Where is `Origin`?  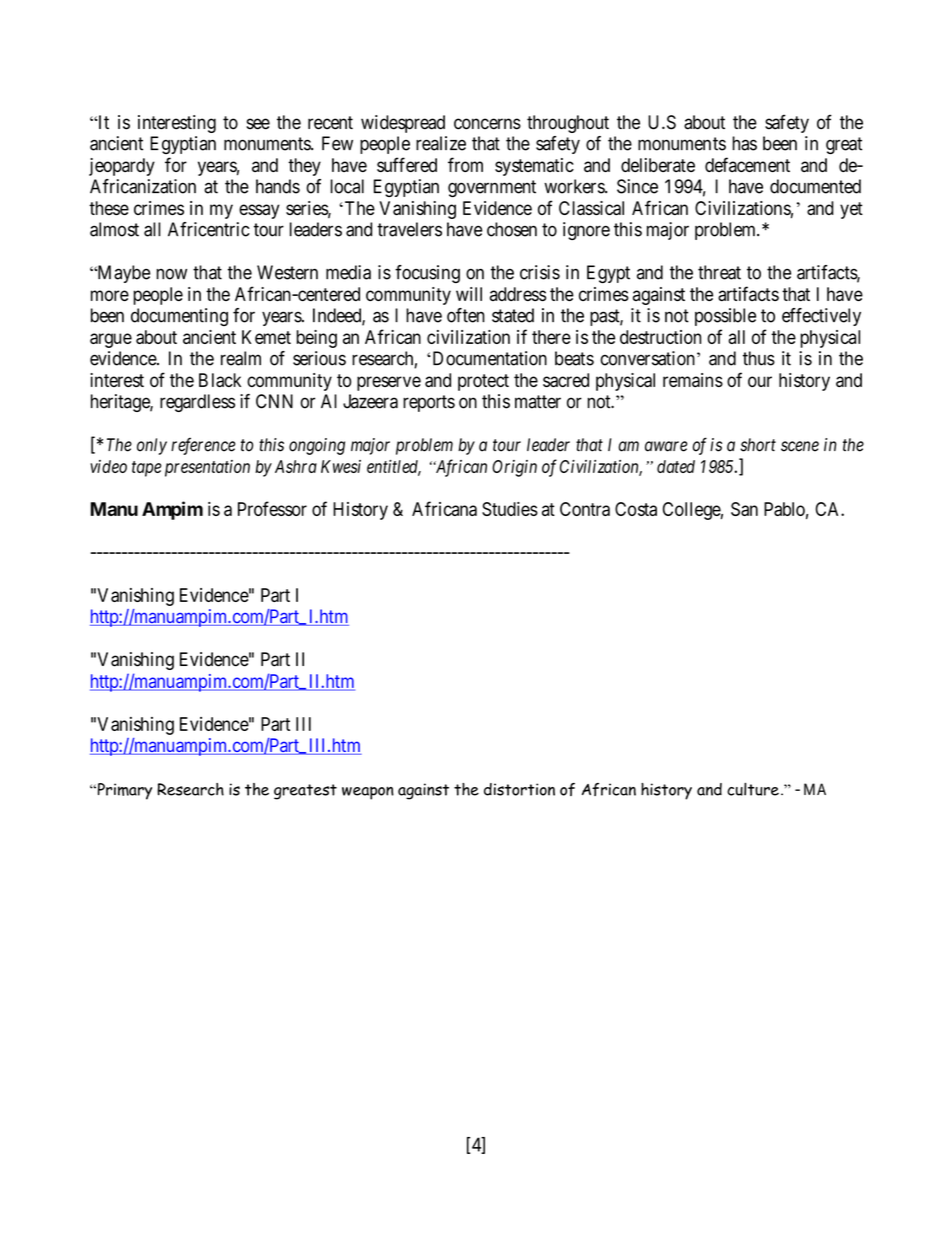 Origin is located at coordinates (514, 468).
